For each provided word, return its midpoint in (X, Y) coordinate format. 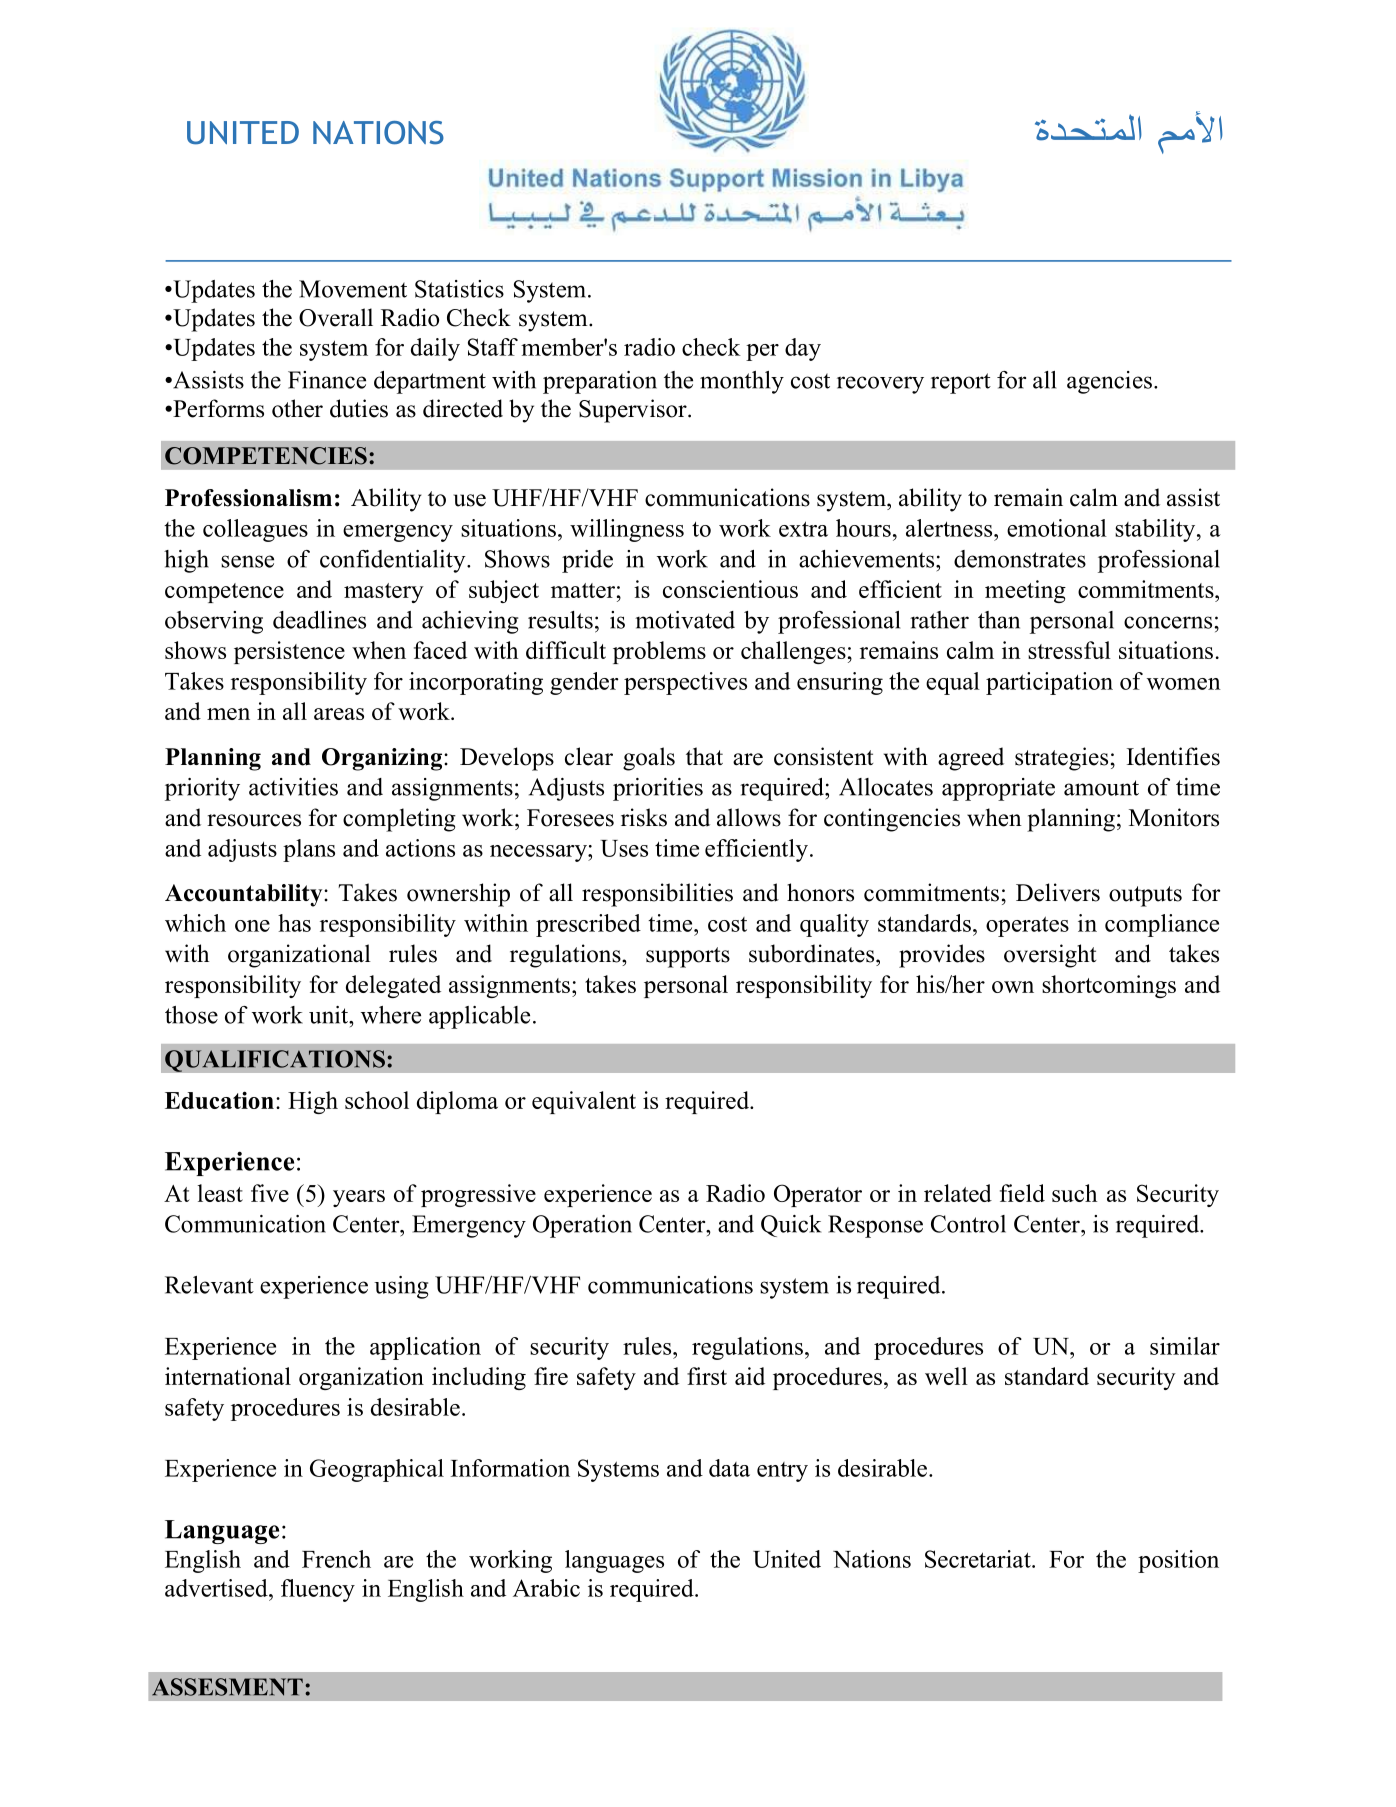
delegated (393, 986)
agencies (1109, 382)
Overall (336, 317)
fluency (318, 1590)
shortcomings (1109, 986)
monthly (742, 382)
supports (688, 957)
